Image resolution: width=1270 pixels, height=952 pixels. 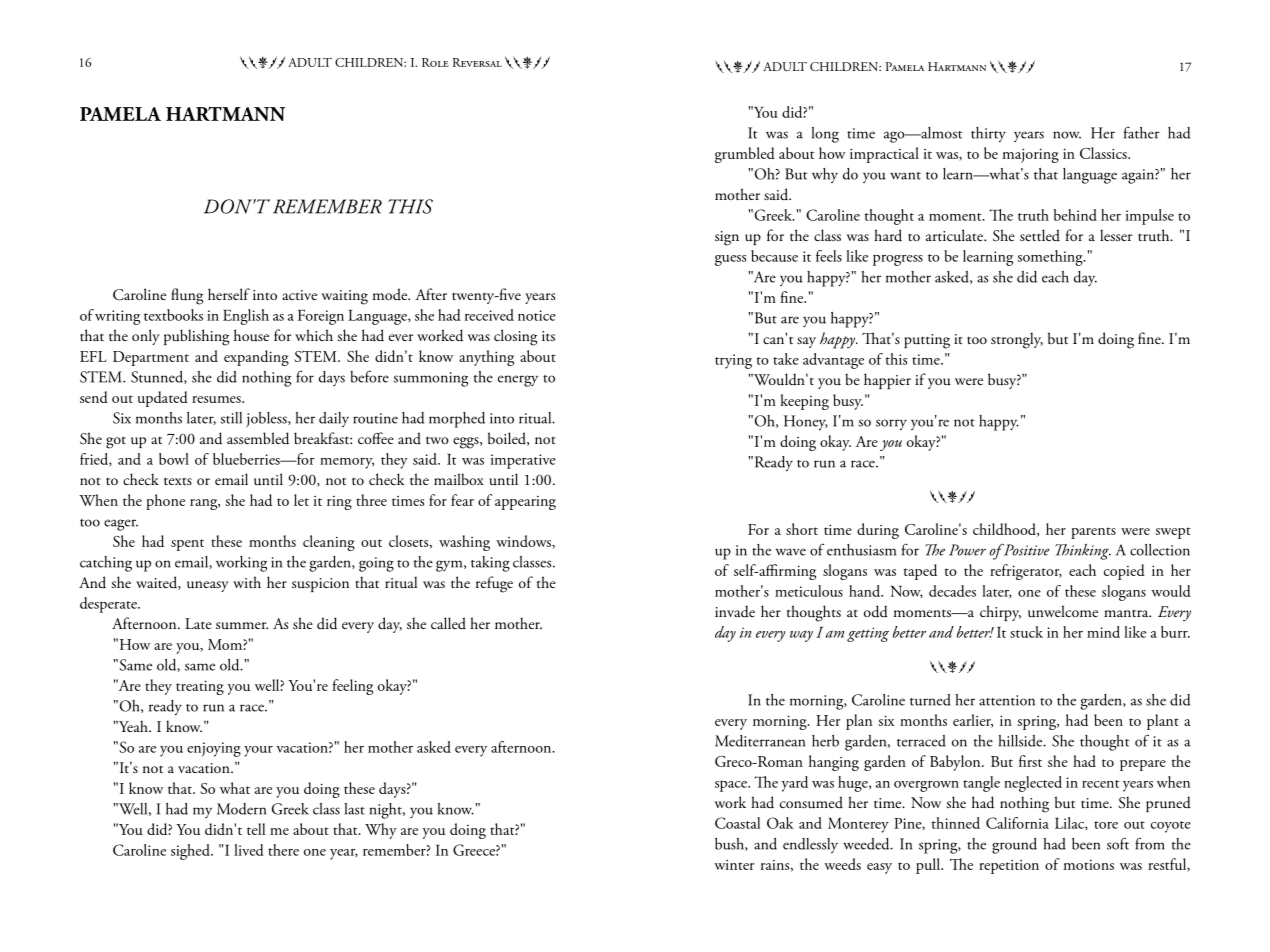 I want to click on lived, so click(x=249, y=850).
